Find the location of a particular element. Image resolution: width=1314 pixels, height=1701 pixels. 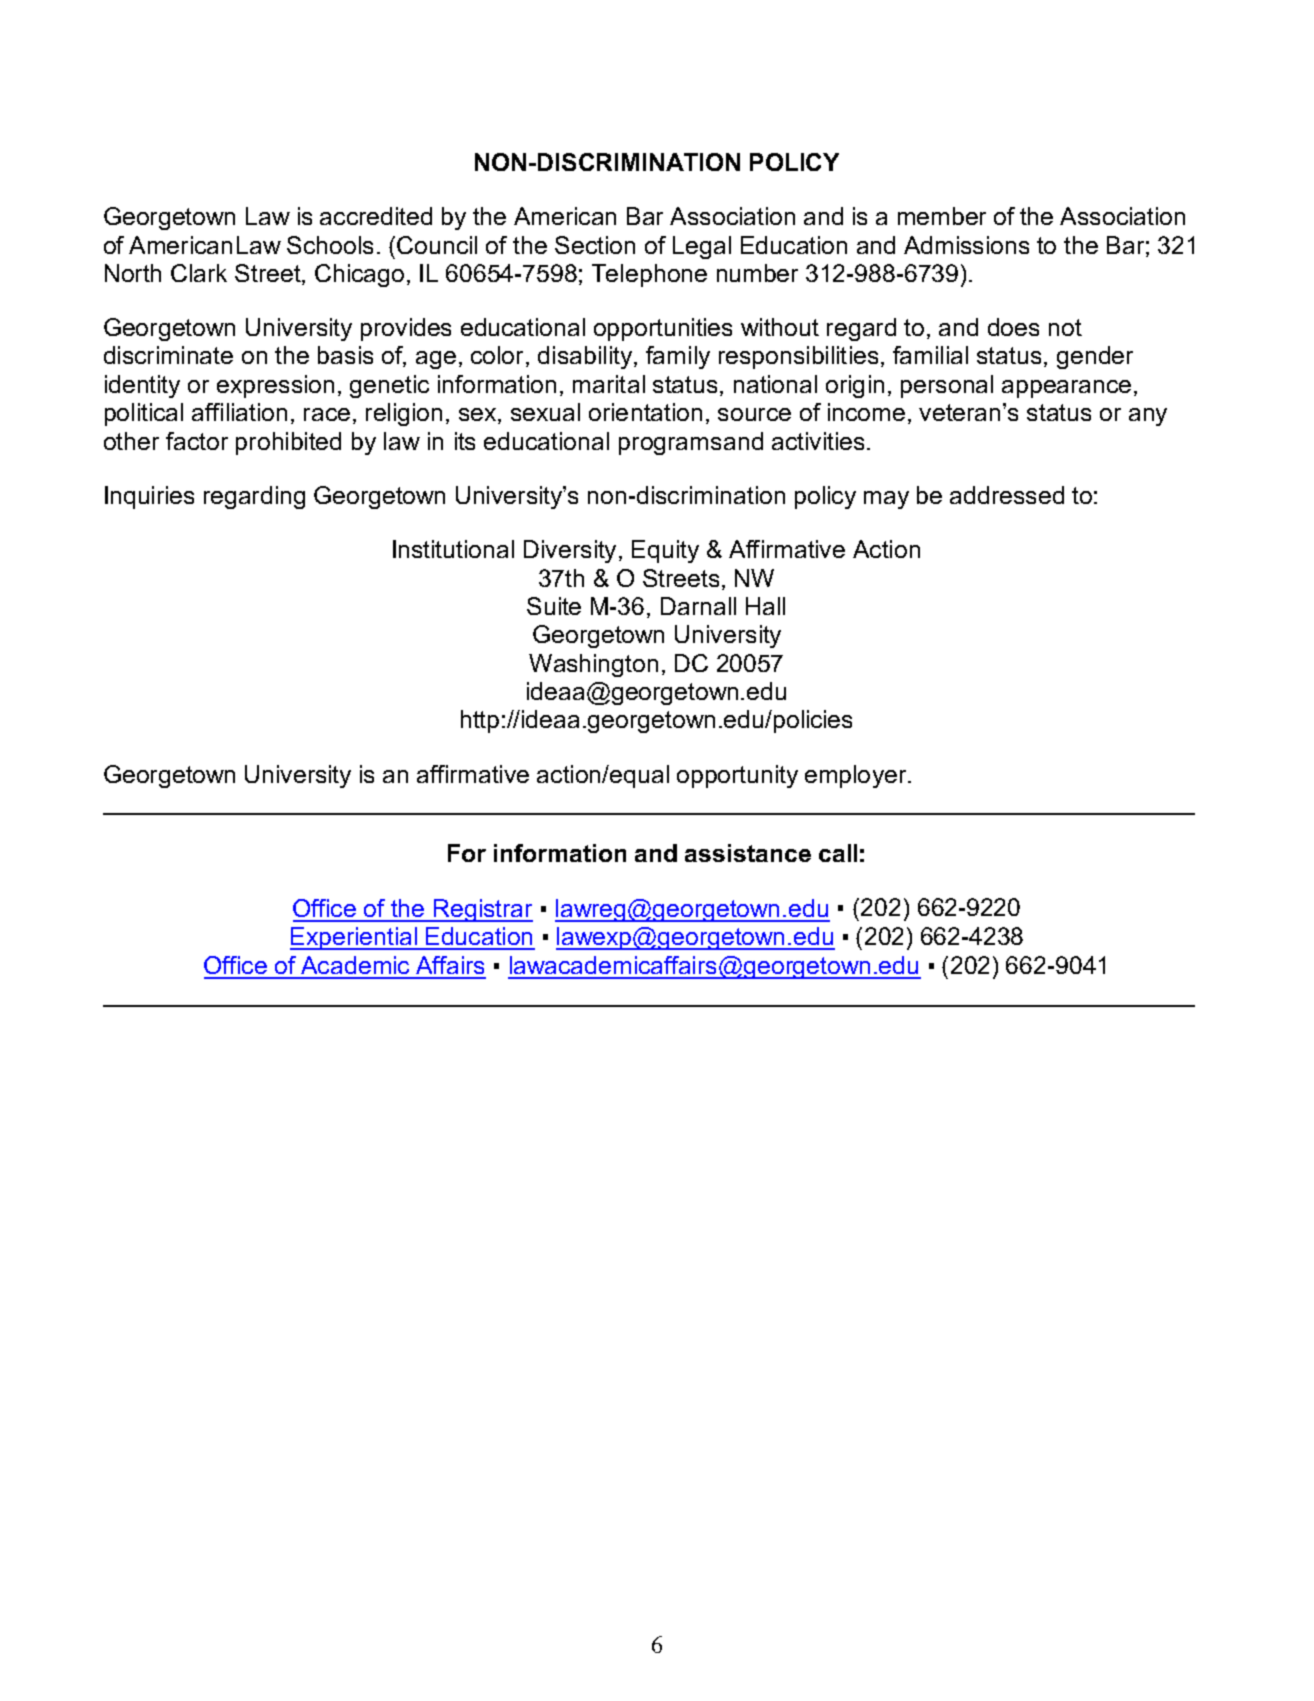

Section is located at coordinates (595, 245).
